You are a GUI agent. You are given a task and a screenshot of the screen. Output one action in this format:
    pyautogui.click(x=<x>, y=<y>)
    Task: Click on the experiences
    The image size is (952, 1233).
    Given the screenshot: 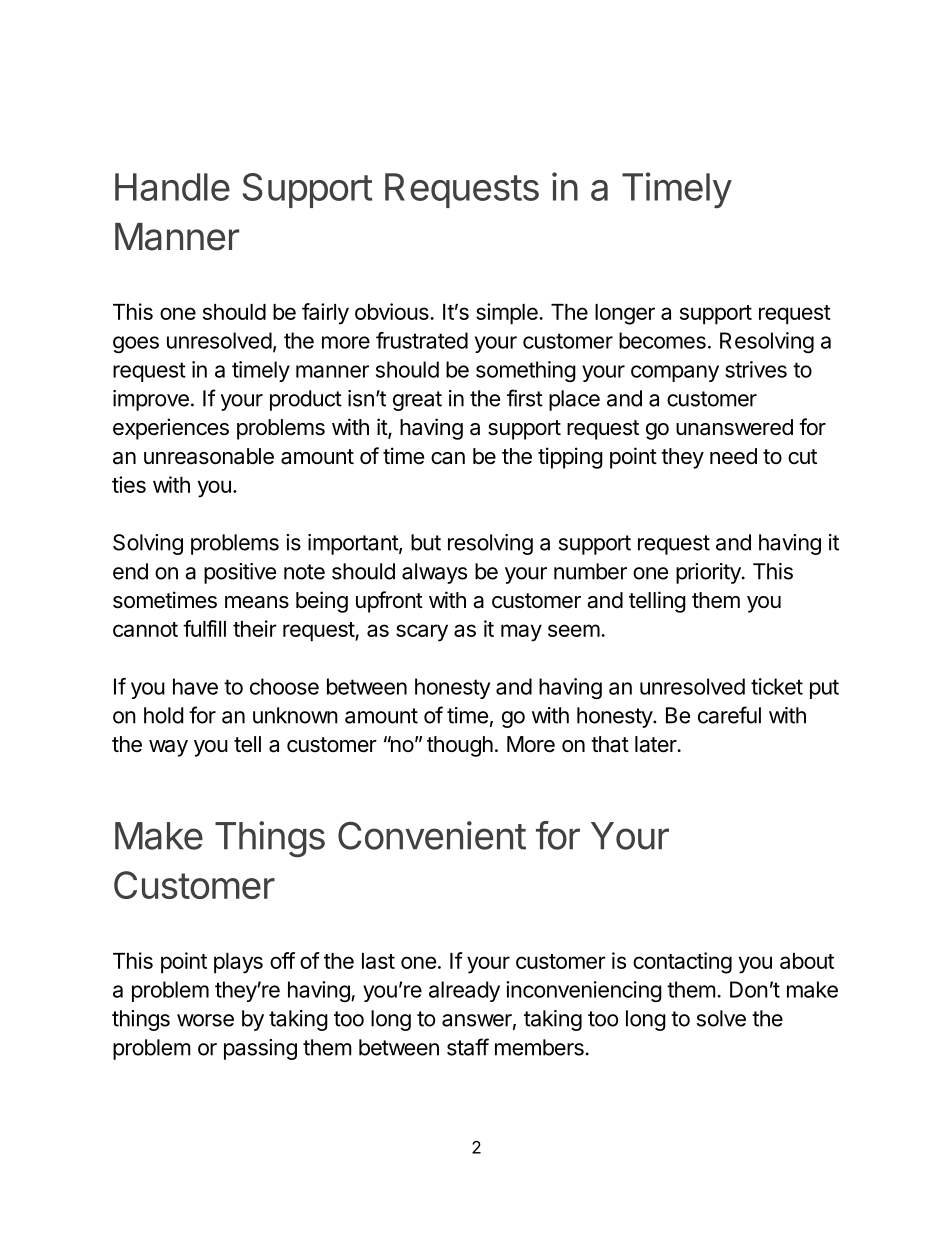 What is the action you would take?
    pyautogui.click(x=171, y=429)
